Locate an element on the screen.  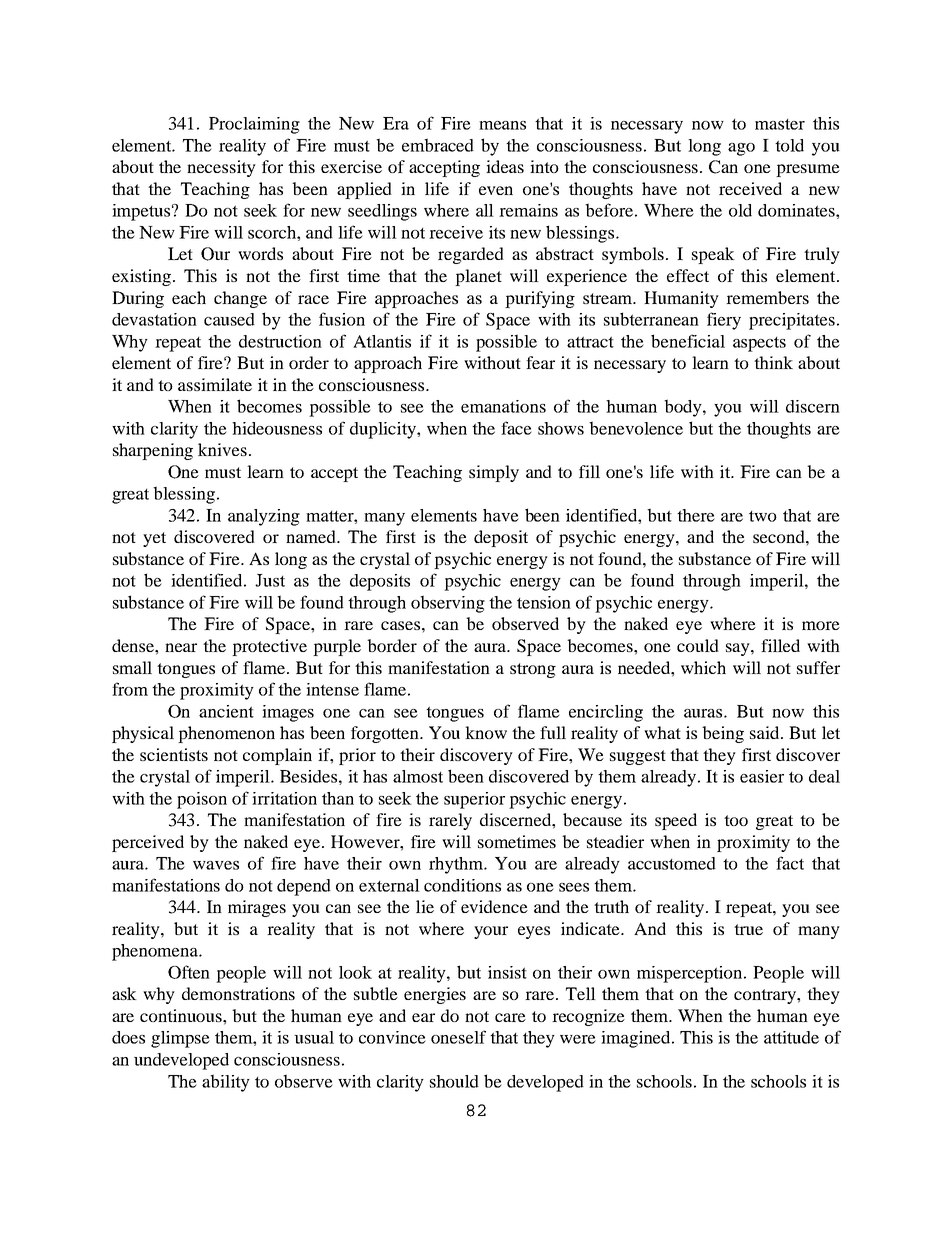
think is located at coordinates (773, 362).
